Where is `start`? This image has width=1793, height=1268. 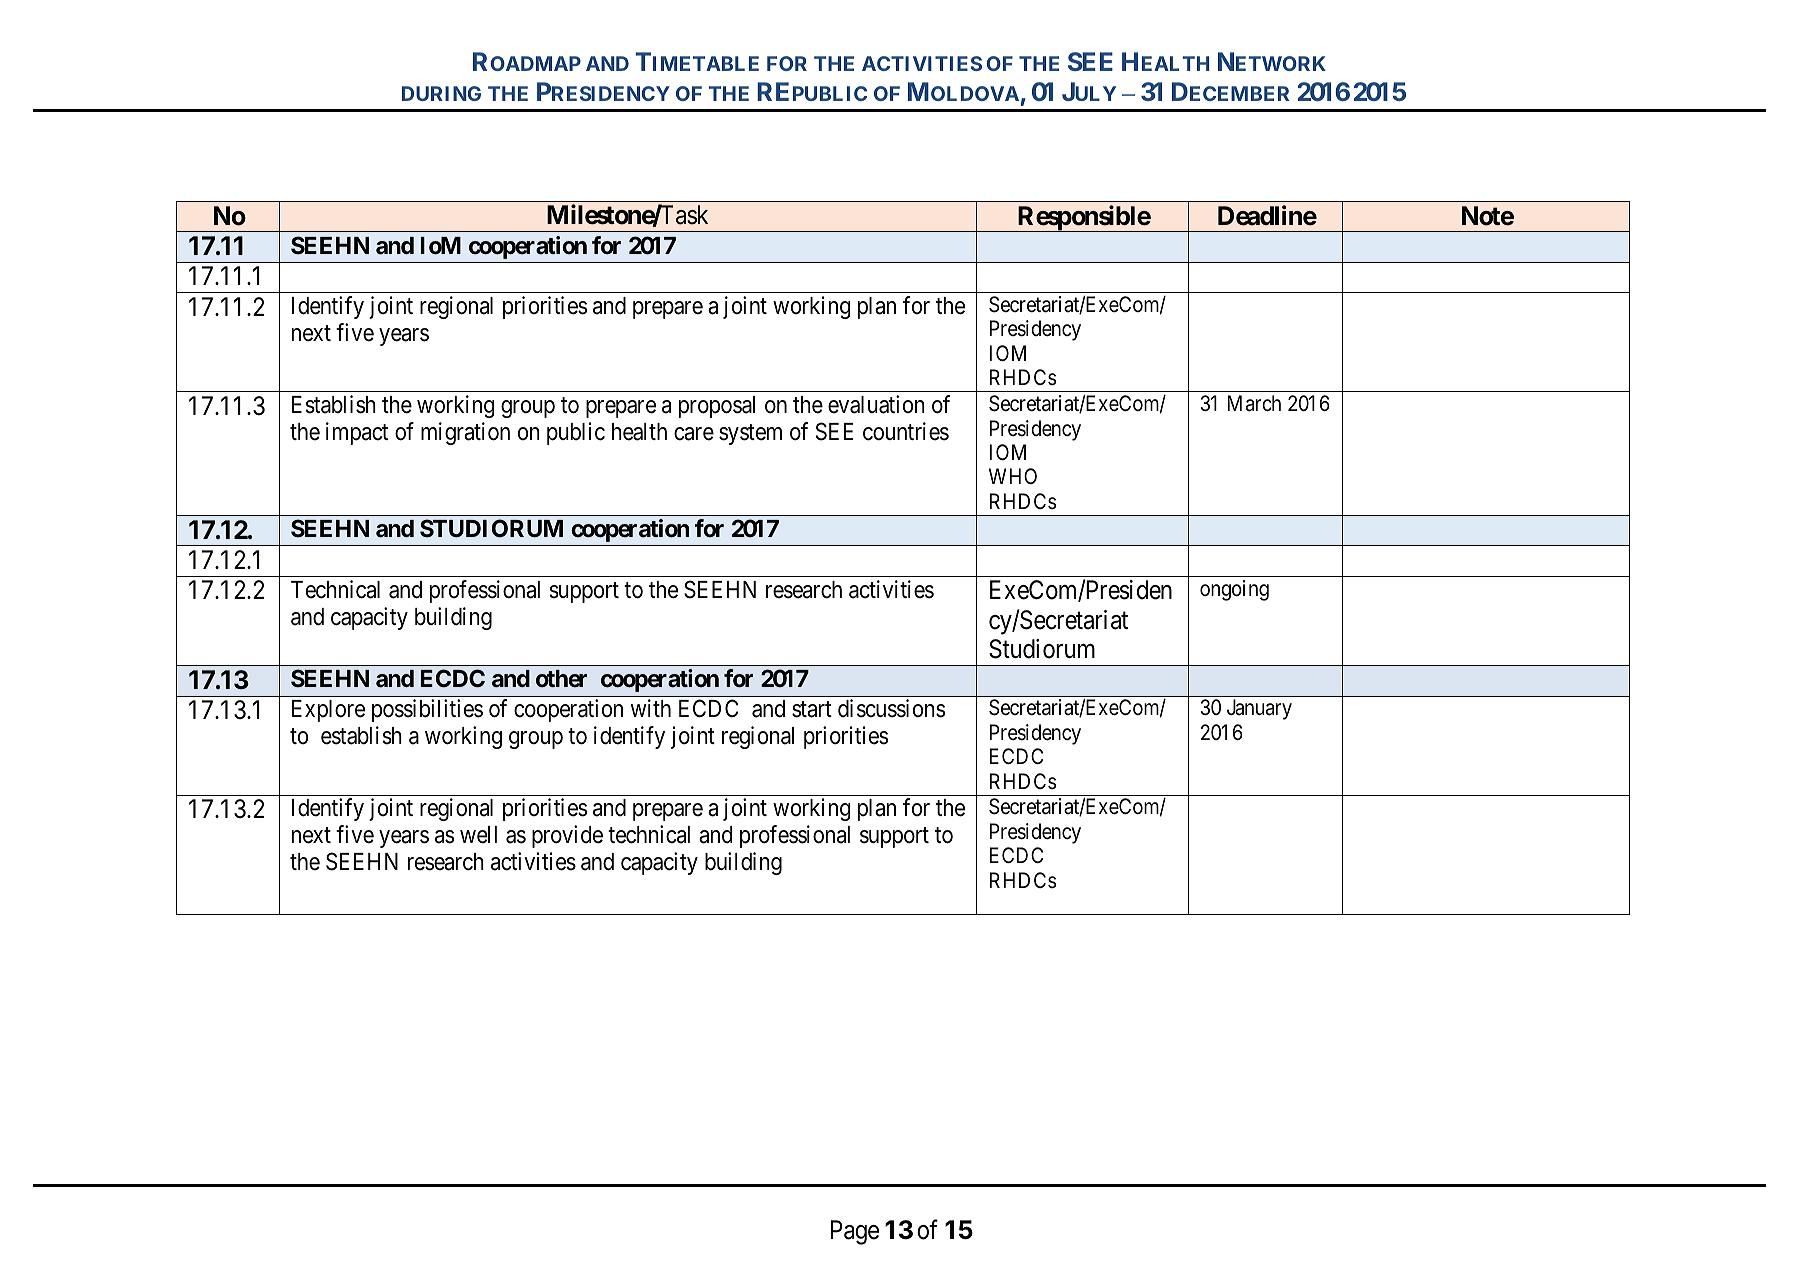
start is located at coordinates (812, 710).
